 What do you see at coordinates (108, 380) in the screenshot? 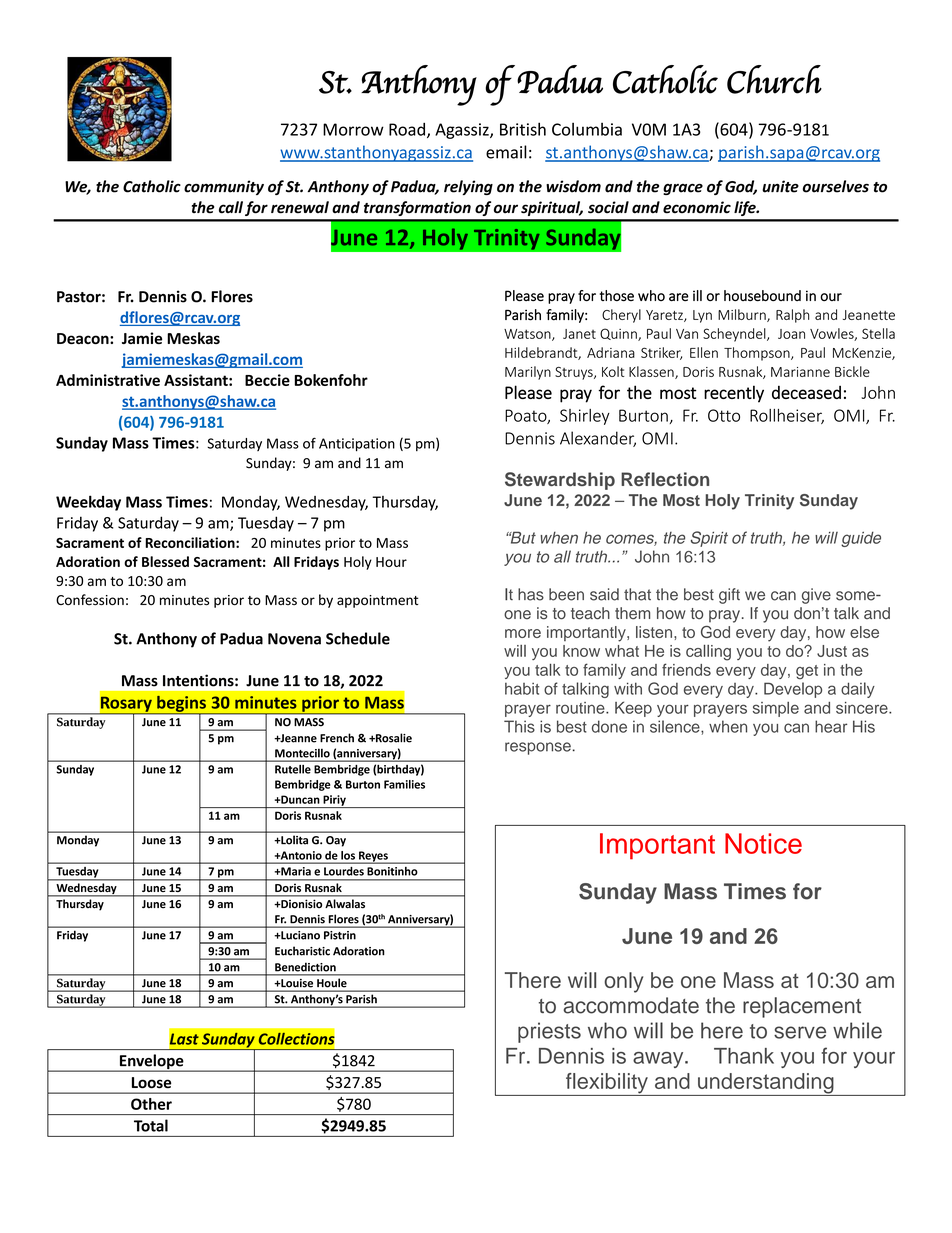
I see `Administrative` at bounding box center [108, 380].
